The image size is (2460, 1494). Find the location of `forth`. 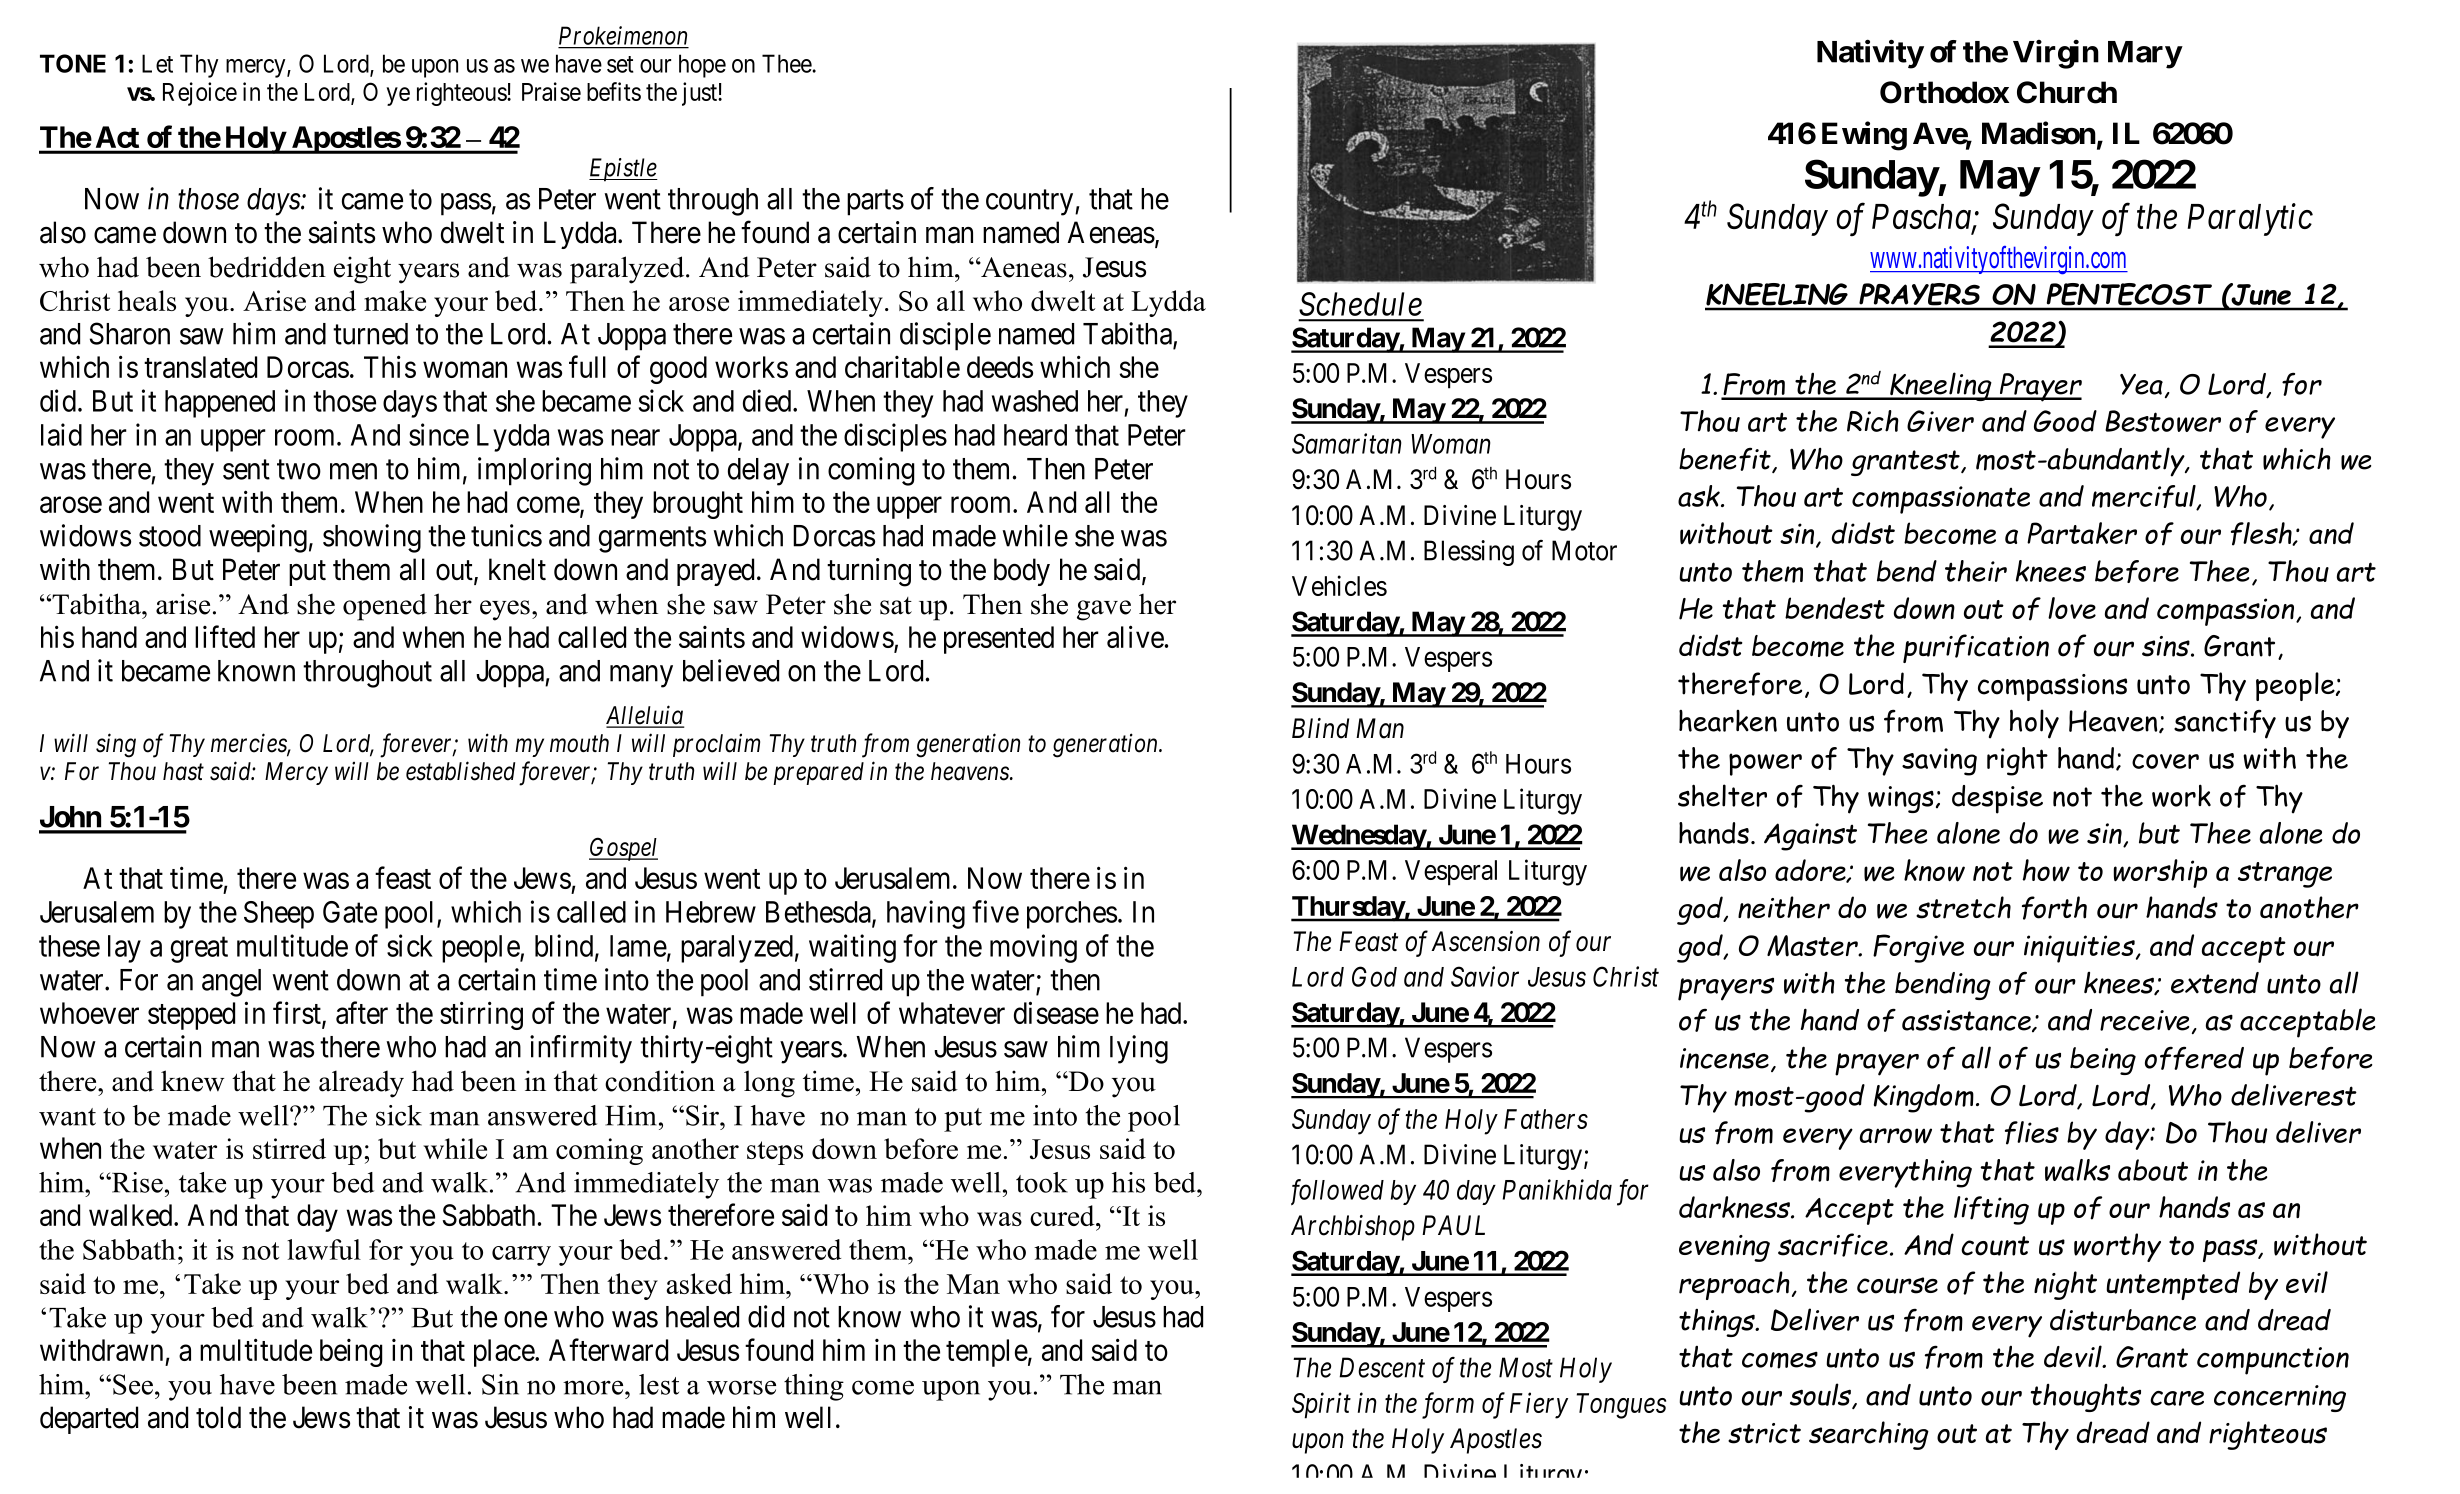

forth is located at coordinates (2054, 908).
